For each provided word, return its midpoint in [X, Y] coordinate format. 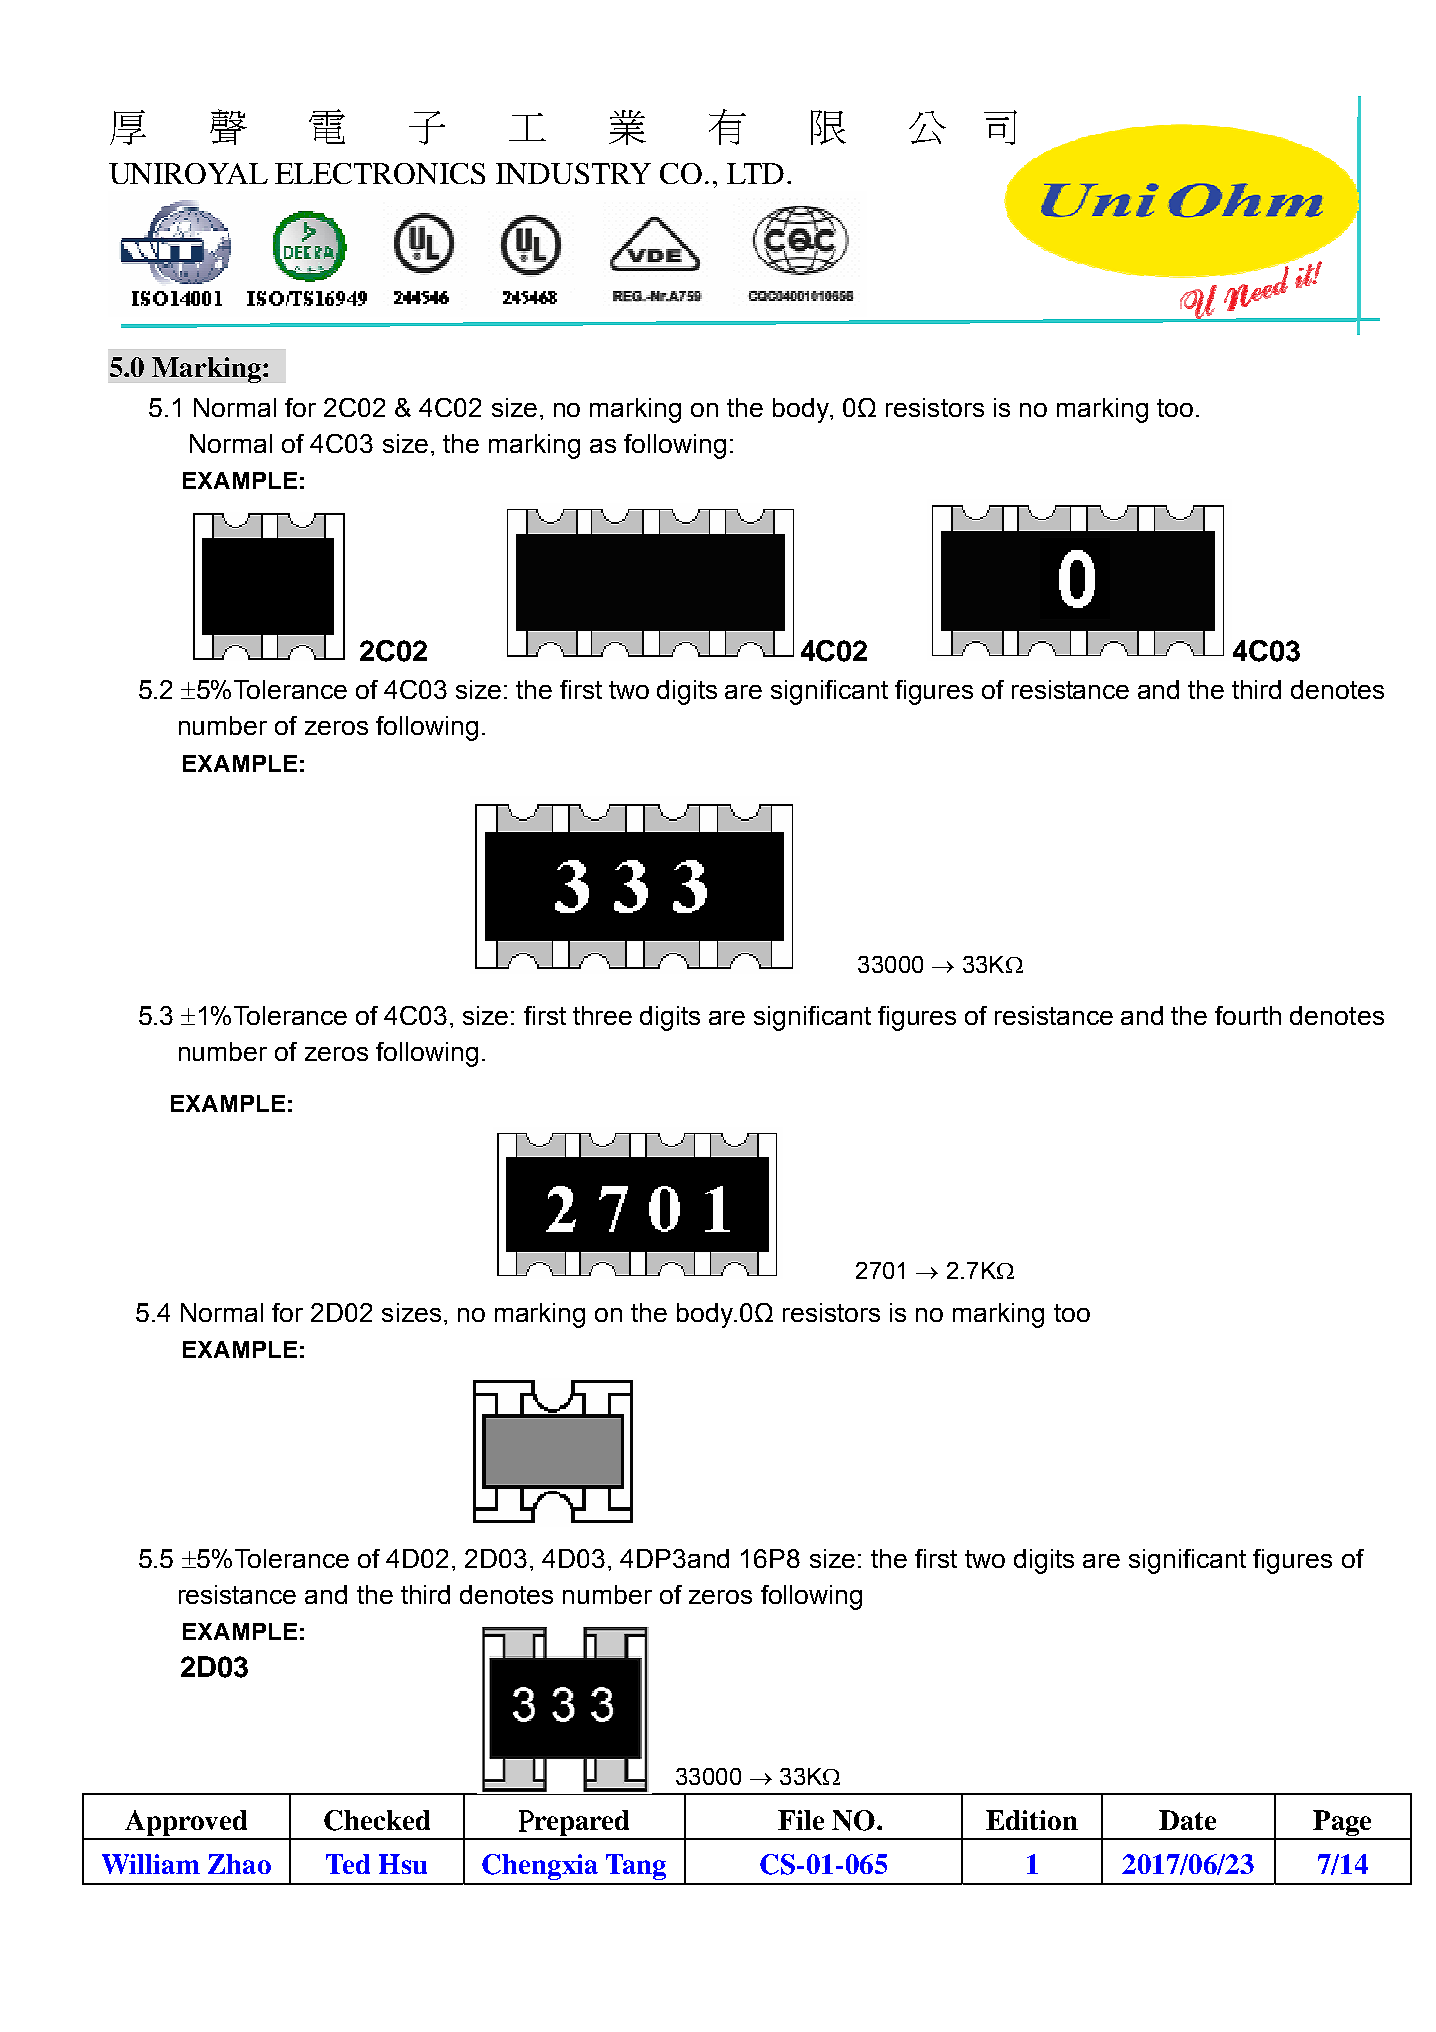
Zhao [239, 1864]
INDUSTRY [573, 173]
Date [1187, 1820]
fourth [1248, 1015]
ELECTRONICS [380, 173]
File [801, 1820]
